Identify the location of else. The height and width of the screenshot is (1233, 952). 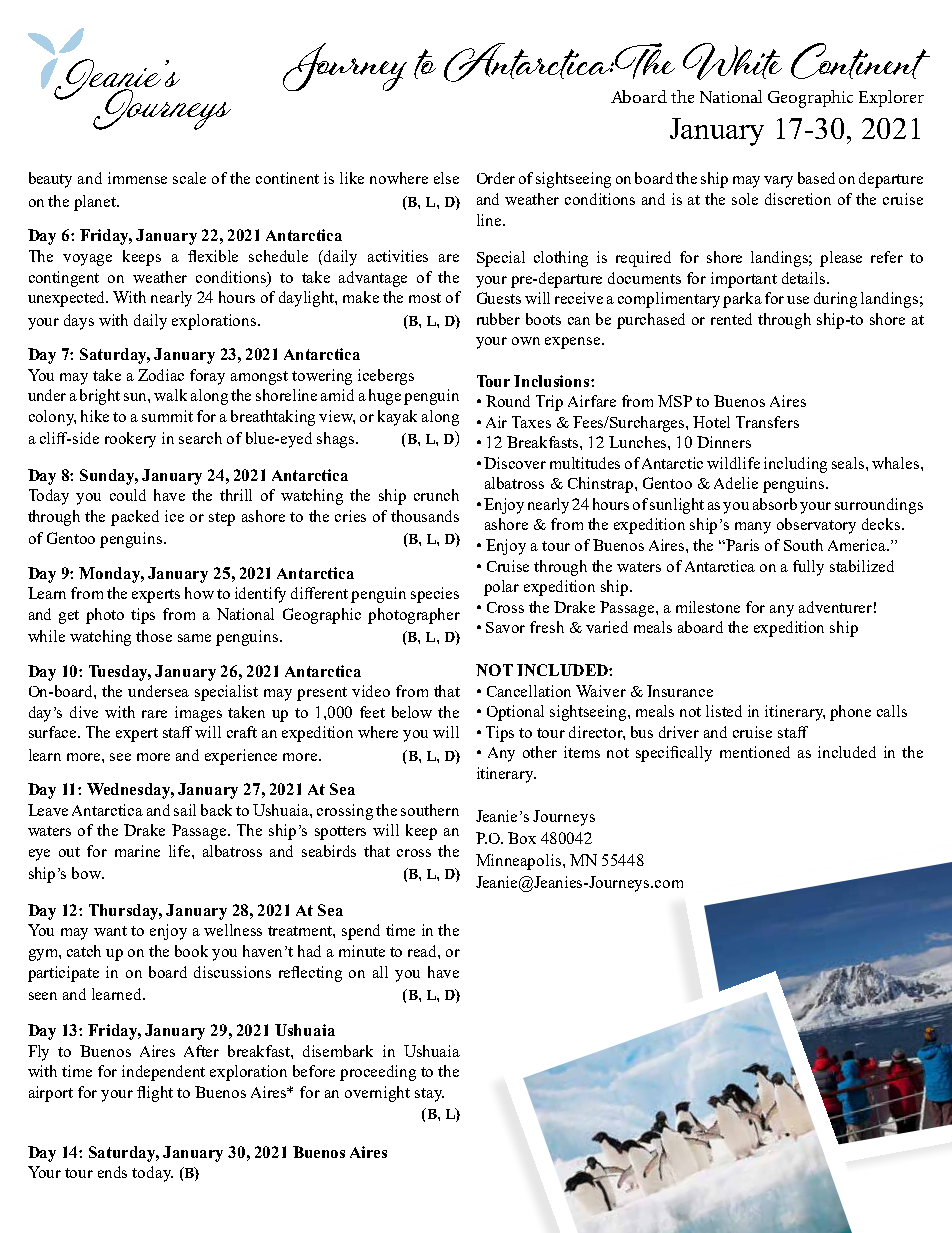
(446, 178).
